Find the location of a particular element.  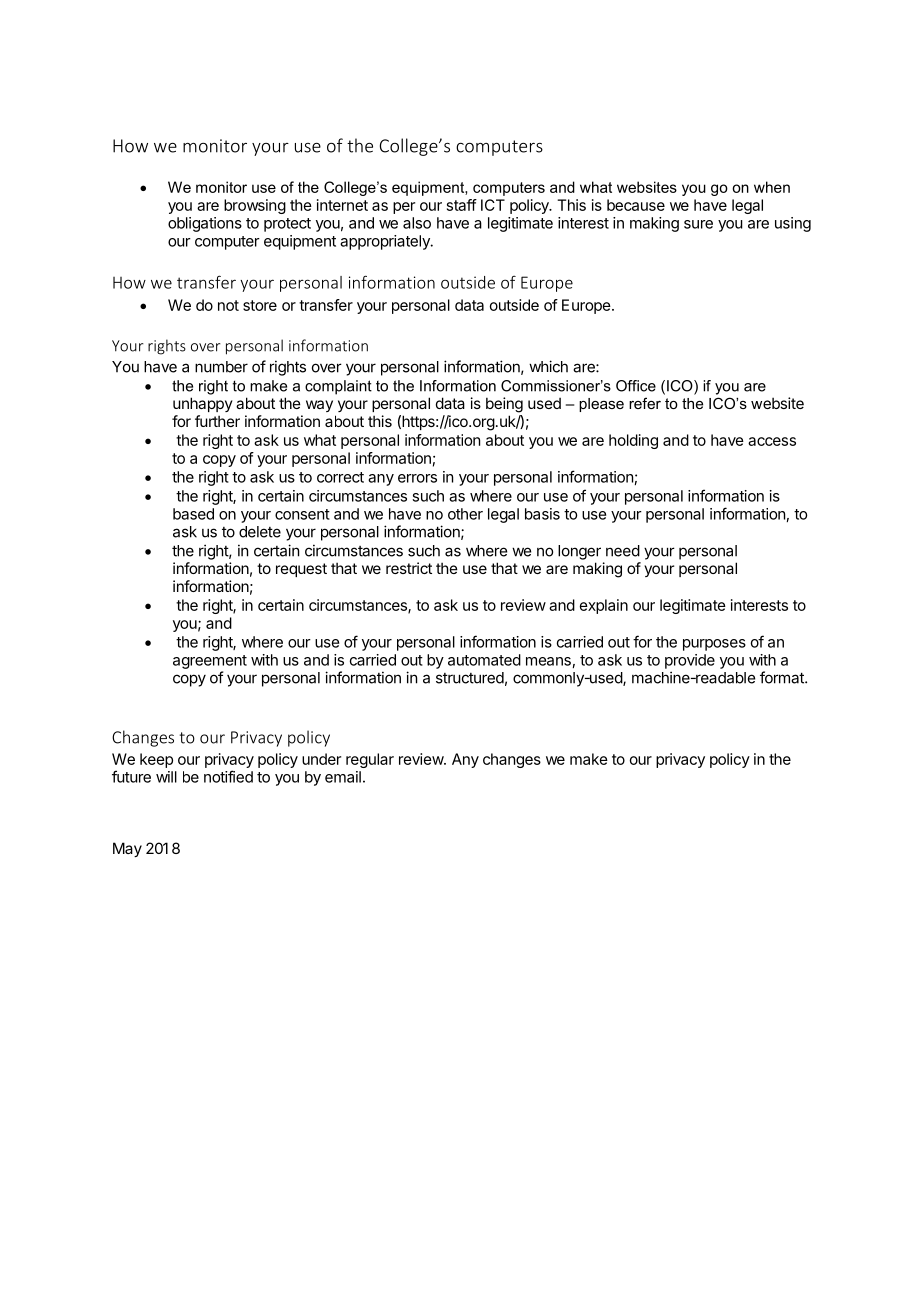

refer is located at coordinates (645, 403).
